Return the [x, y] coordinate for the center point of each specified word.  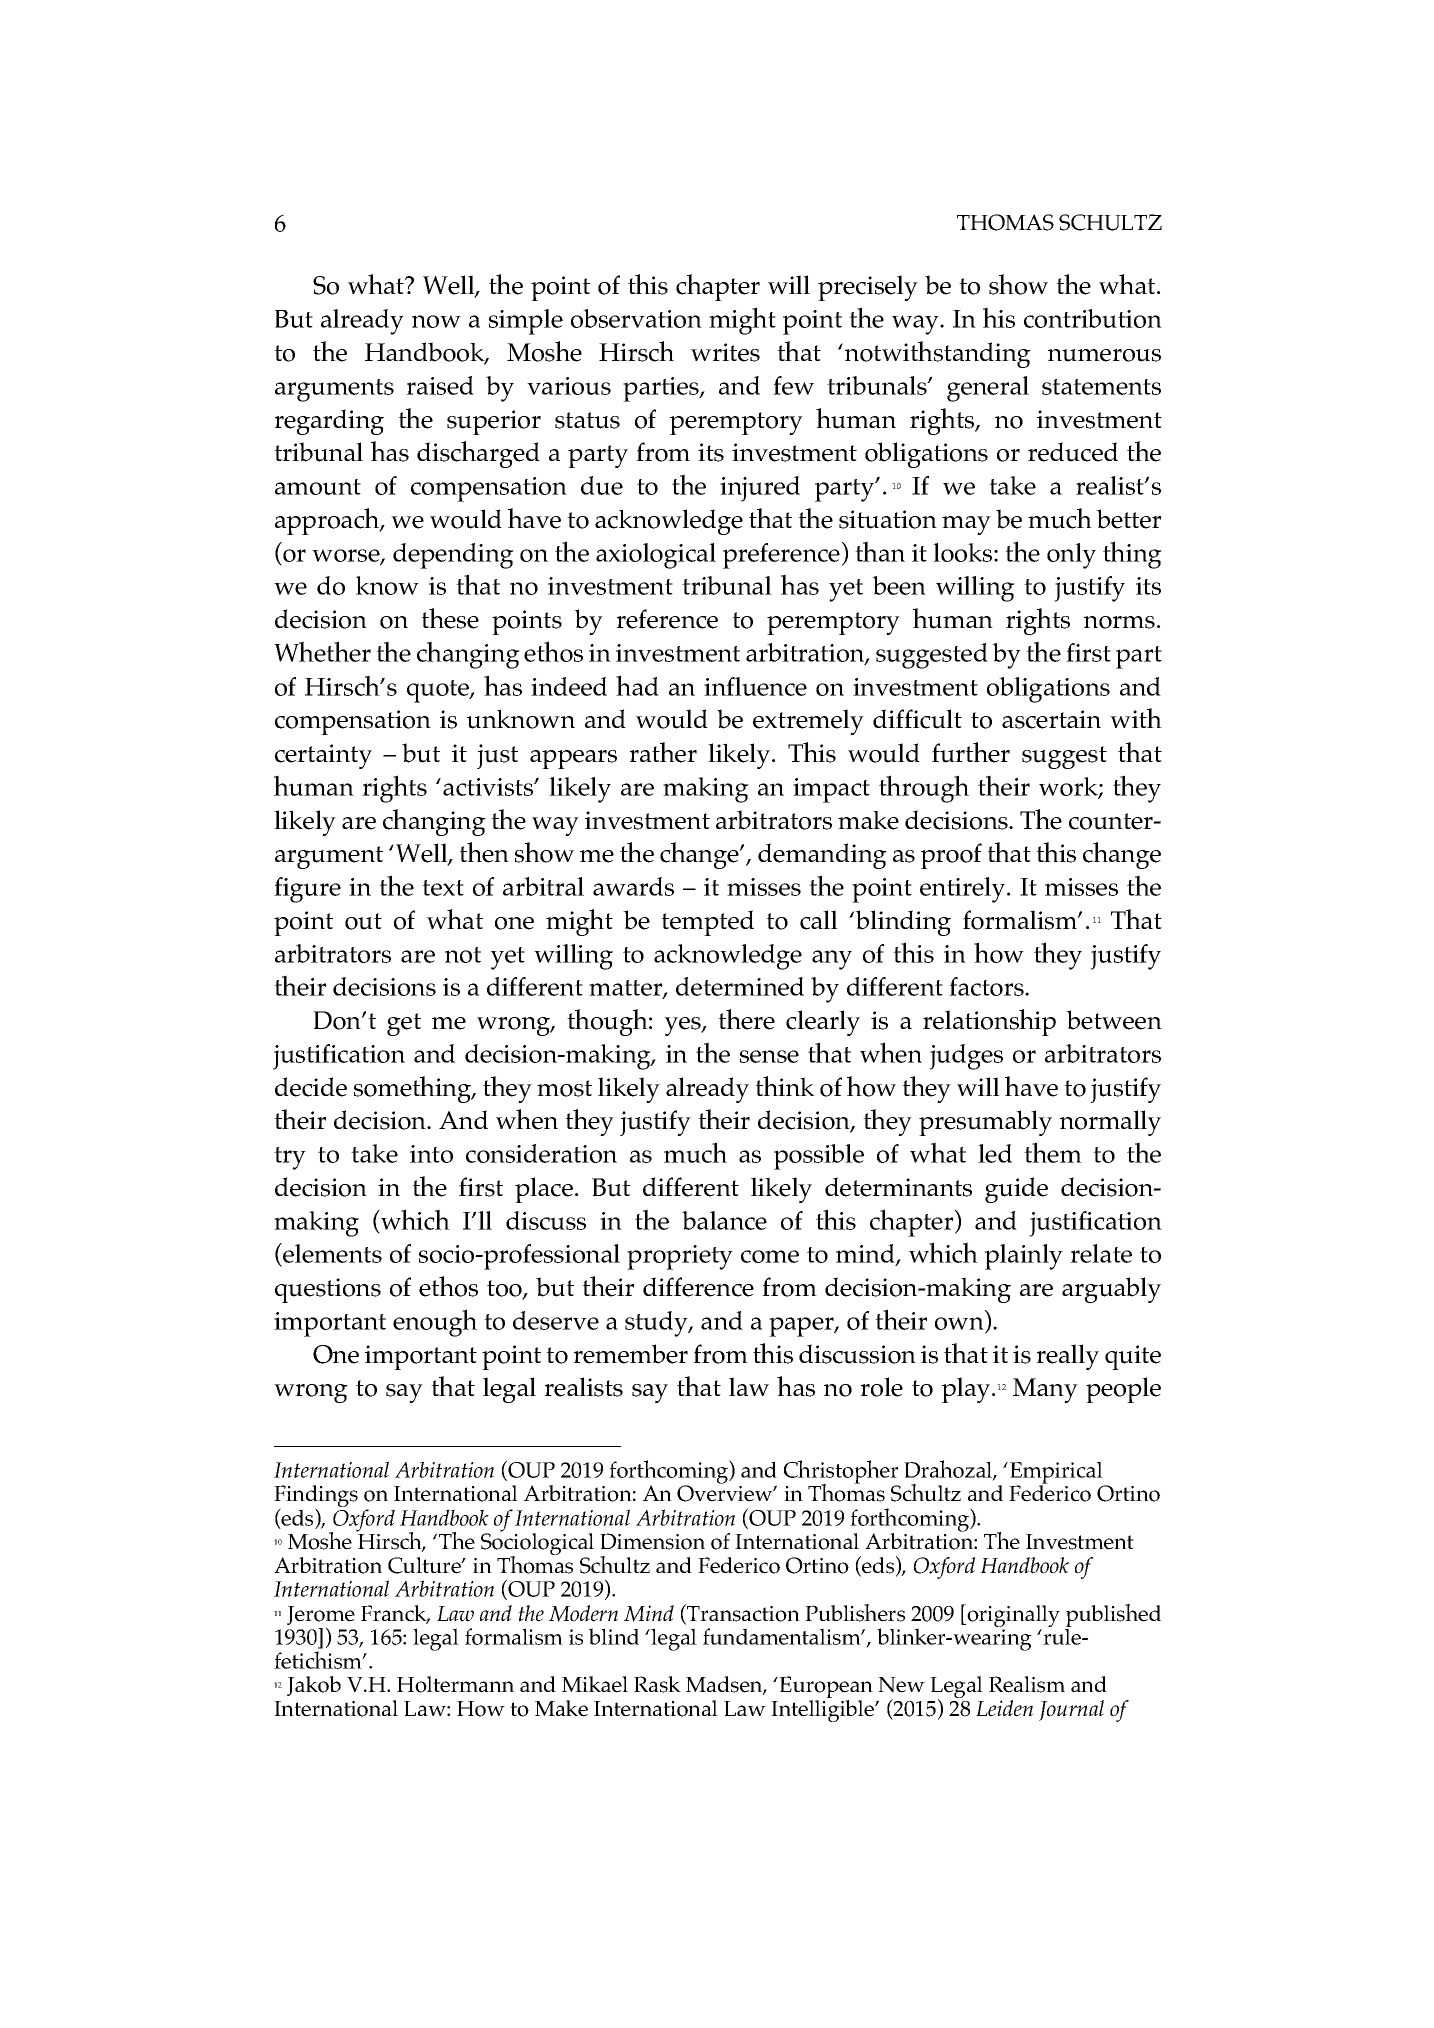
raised [440, 385]
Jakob [314, 1686]
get [404, 1024]
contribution [1093, 318]
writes [725, 352]
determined [740, 986]
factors [987, 986]
